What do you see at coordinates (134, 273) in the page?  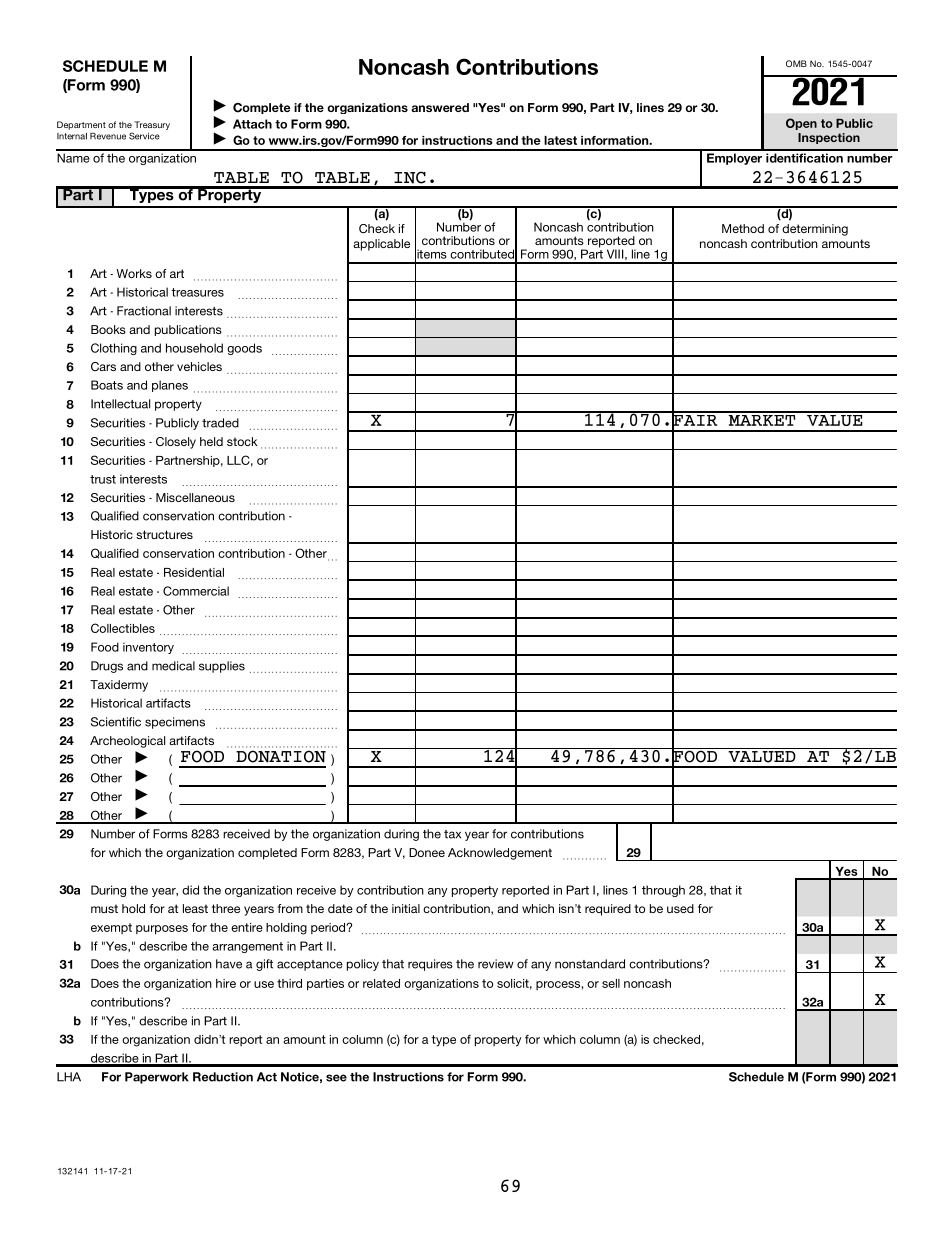 I see `Works` at bounding box center [134, 273].
